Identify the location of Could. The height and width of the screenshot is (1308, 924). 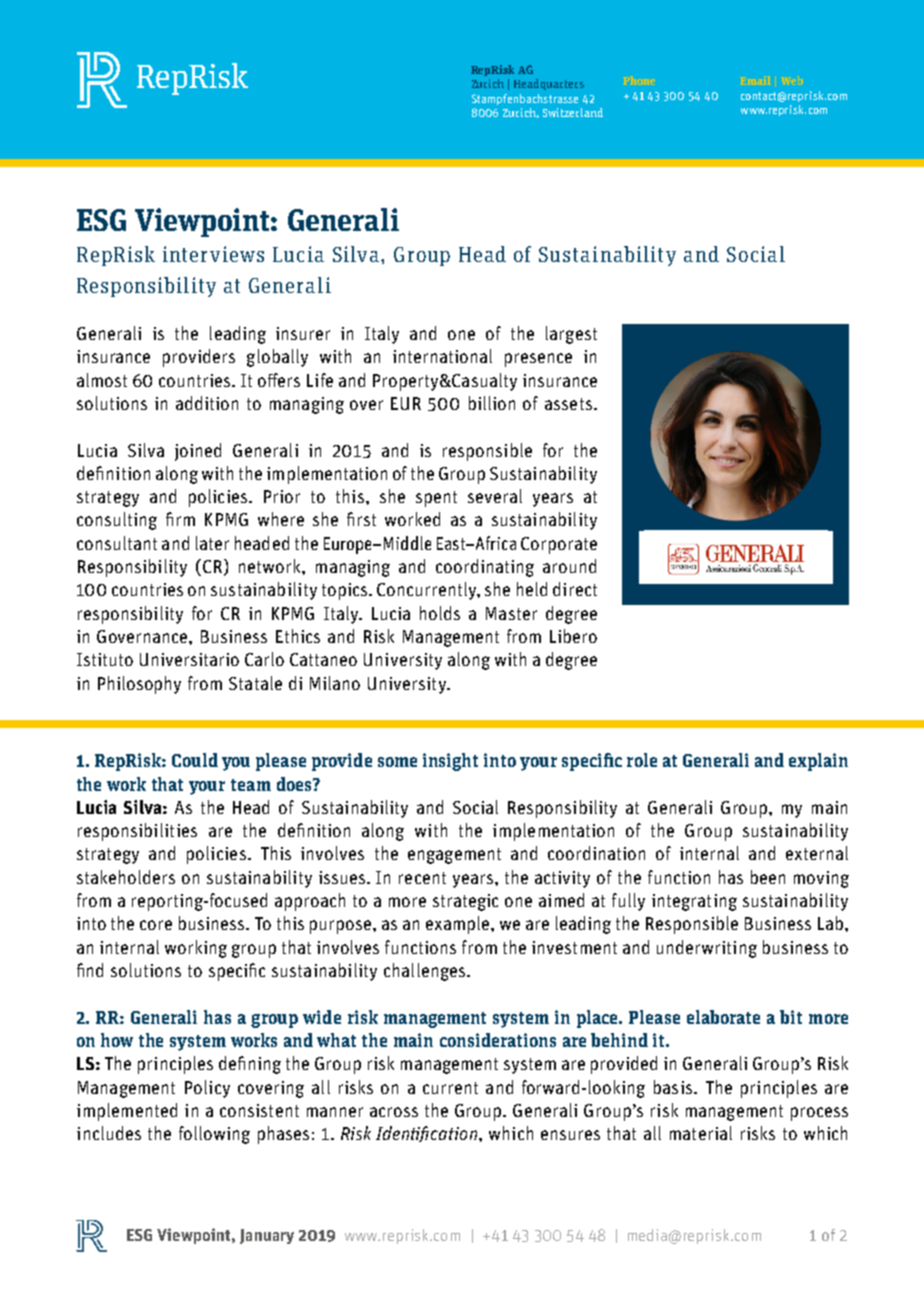
(195, 760).
